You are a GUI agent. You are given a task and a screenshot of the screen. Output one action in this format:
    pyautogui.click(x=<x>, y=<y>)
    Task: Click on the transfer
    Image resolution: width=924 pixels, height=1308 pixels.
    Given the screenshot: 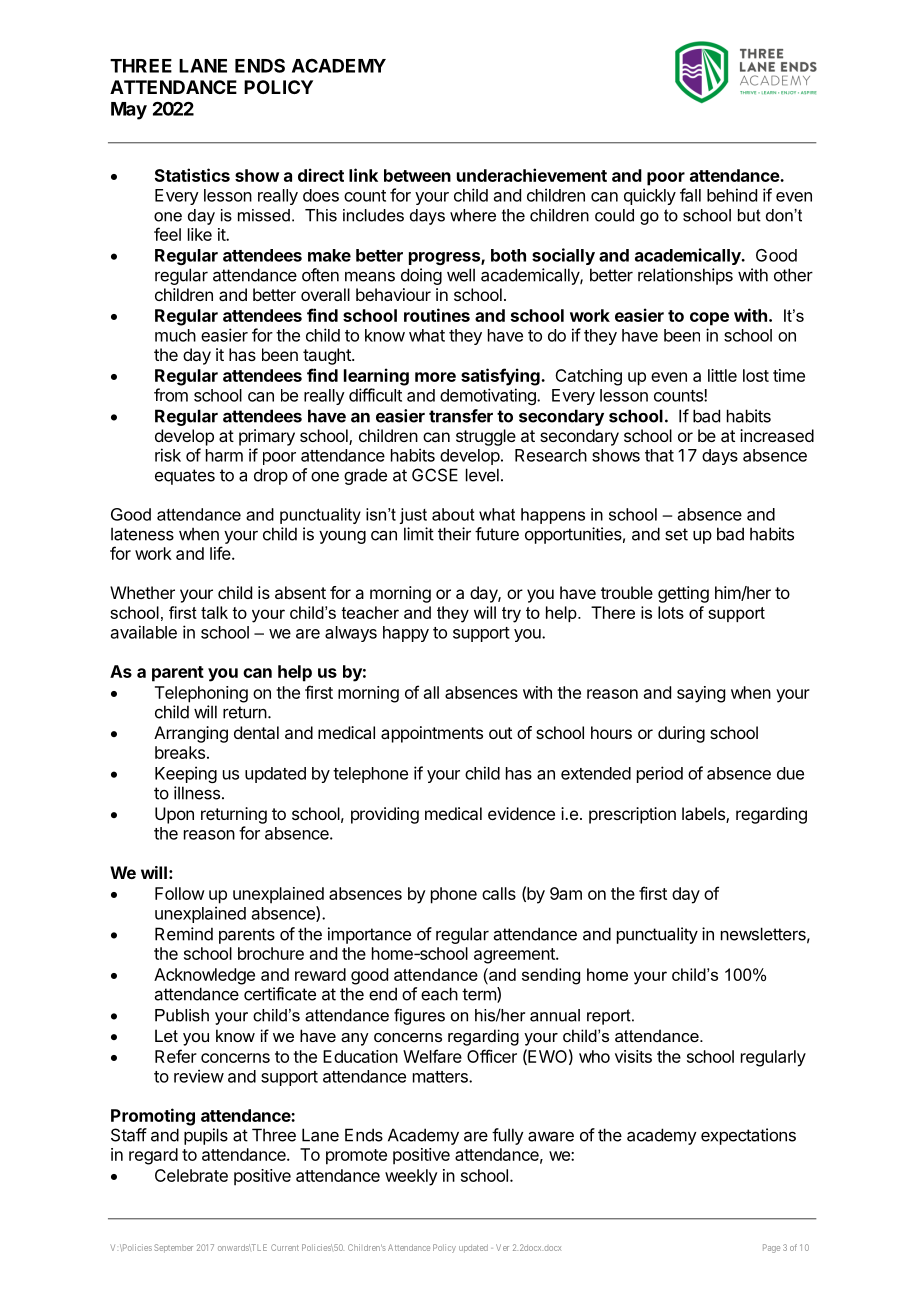 What is the action you would take?
    pyautogui.click(x=461, y=416)
